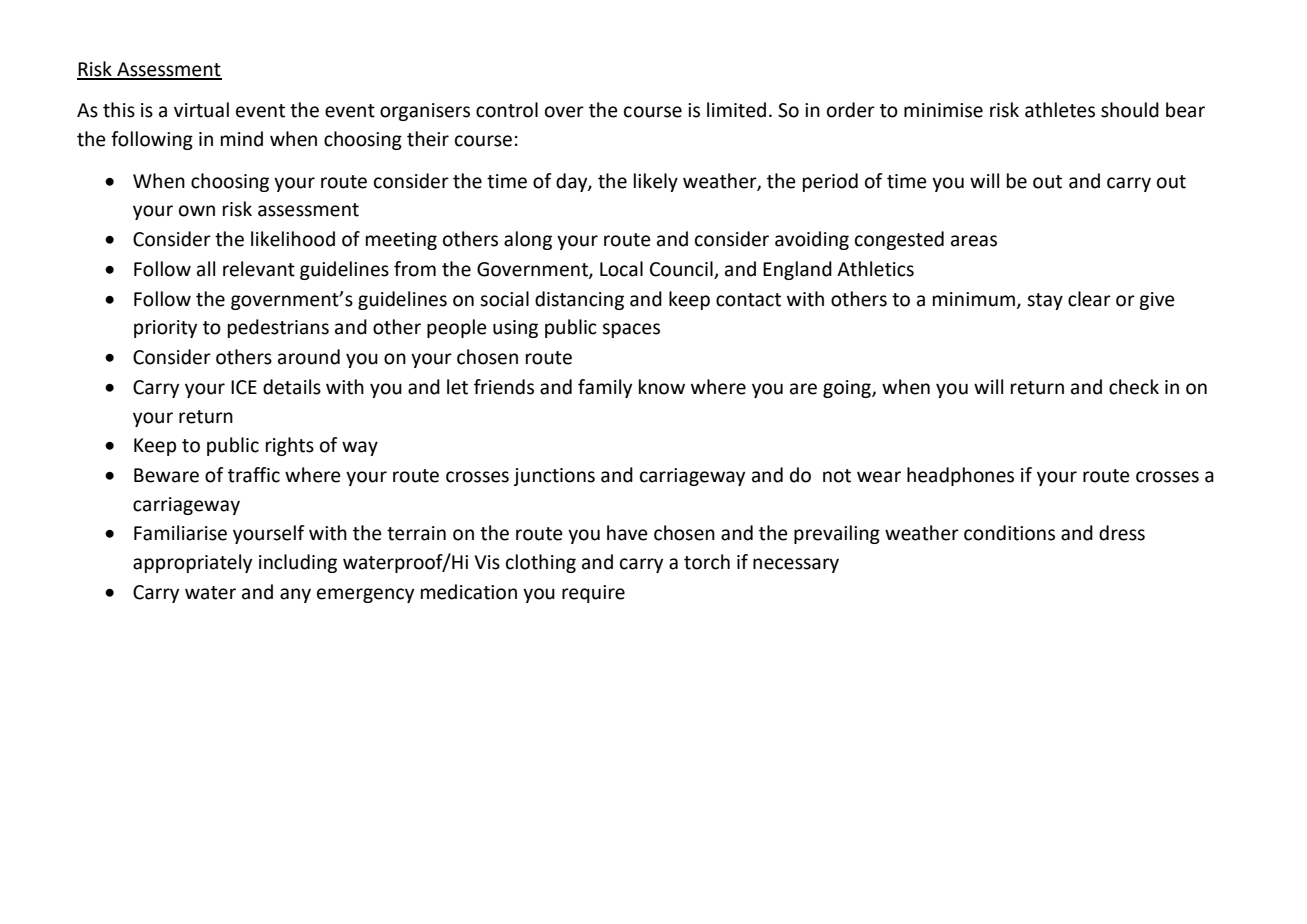  What do you see at coordinates (1009, 533) in the screenshot?
I see `conditions` at bounding box center [1009, 533].
